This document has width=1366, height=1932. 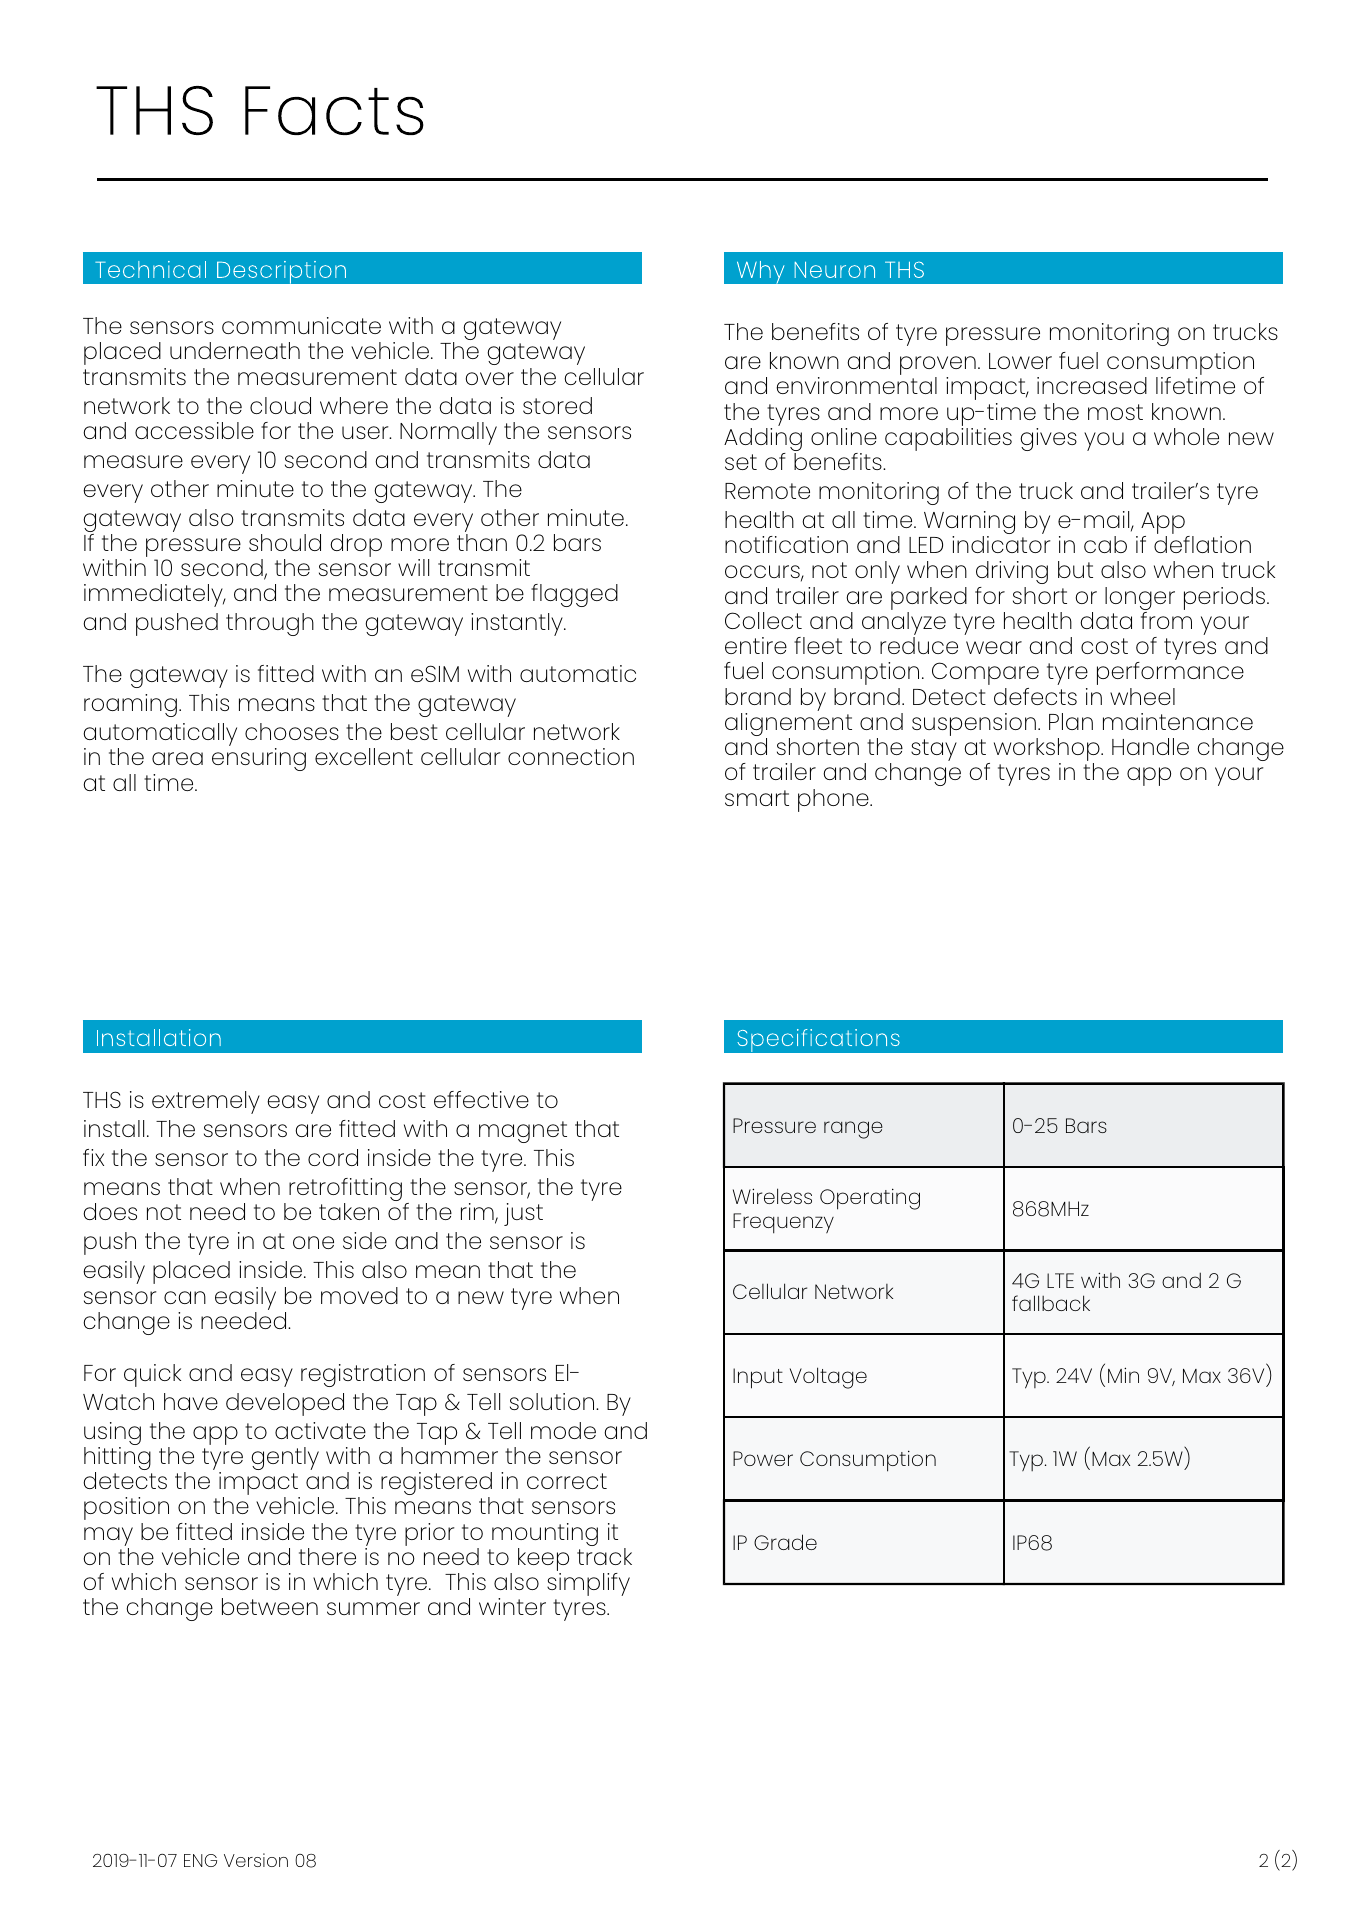 What do you see at coordinates (235, 350) in the document?
I see `underneath` at bounding box center [235, 350].
